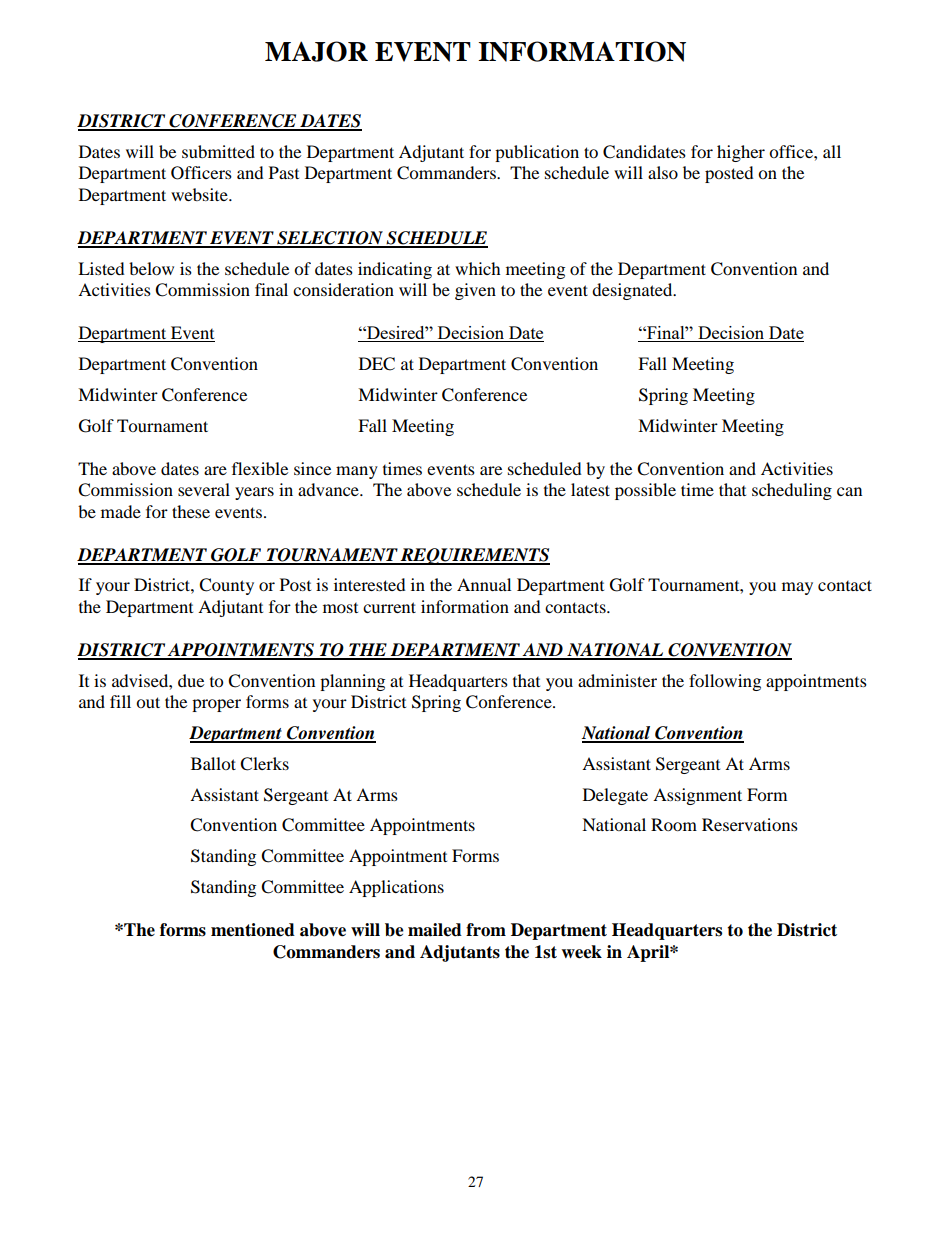 Image resolution: width=952 pixels, height=1233 pixels. Describe the element at coordinates (725, 682) in the screenshot. I see `following` at that location.
